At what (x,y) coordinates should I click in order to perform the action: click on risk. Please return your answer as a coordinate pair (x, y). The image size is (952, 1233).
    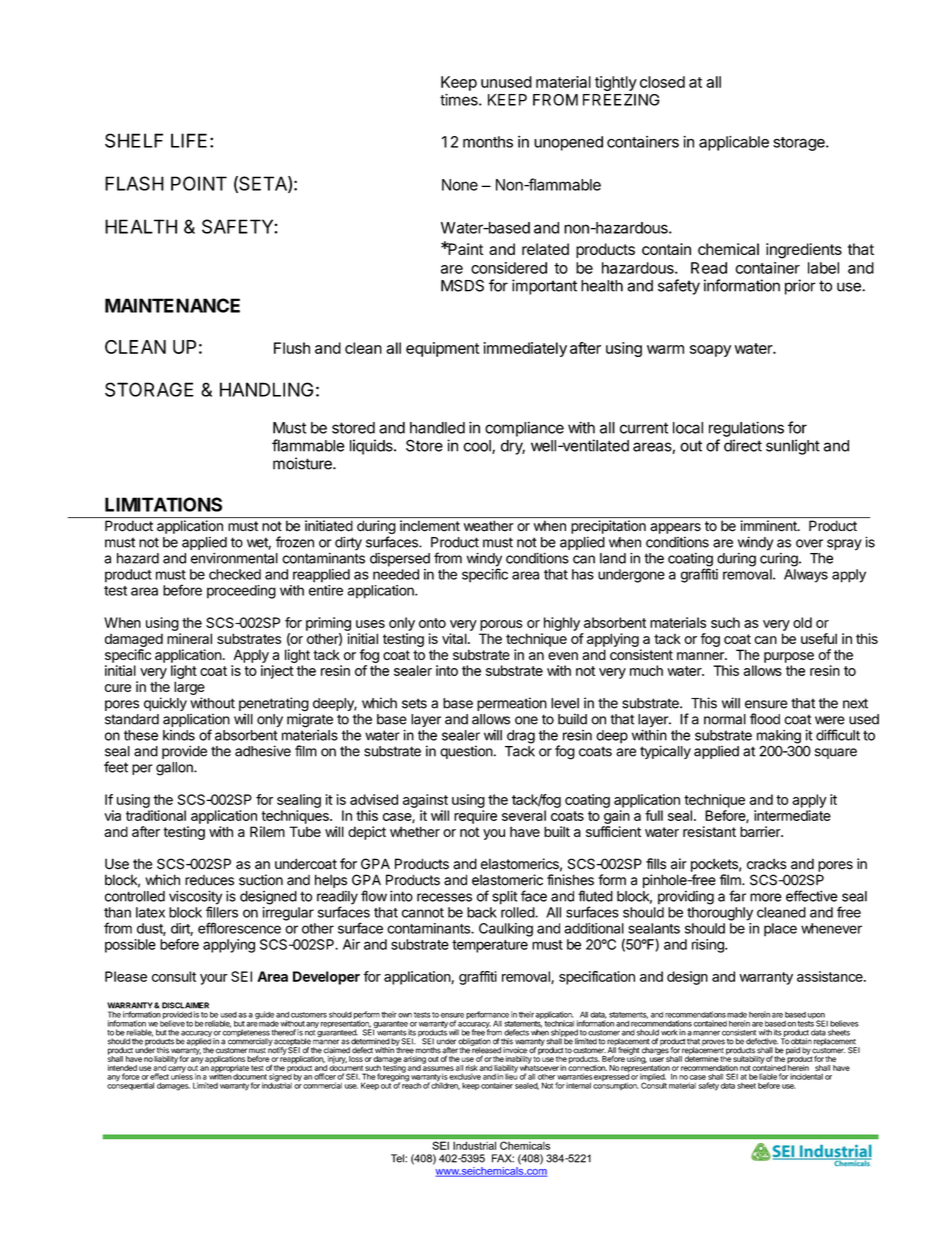
    Looking at the image, I should click on (472, 1068).
